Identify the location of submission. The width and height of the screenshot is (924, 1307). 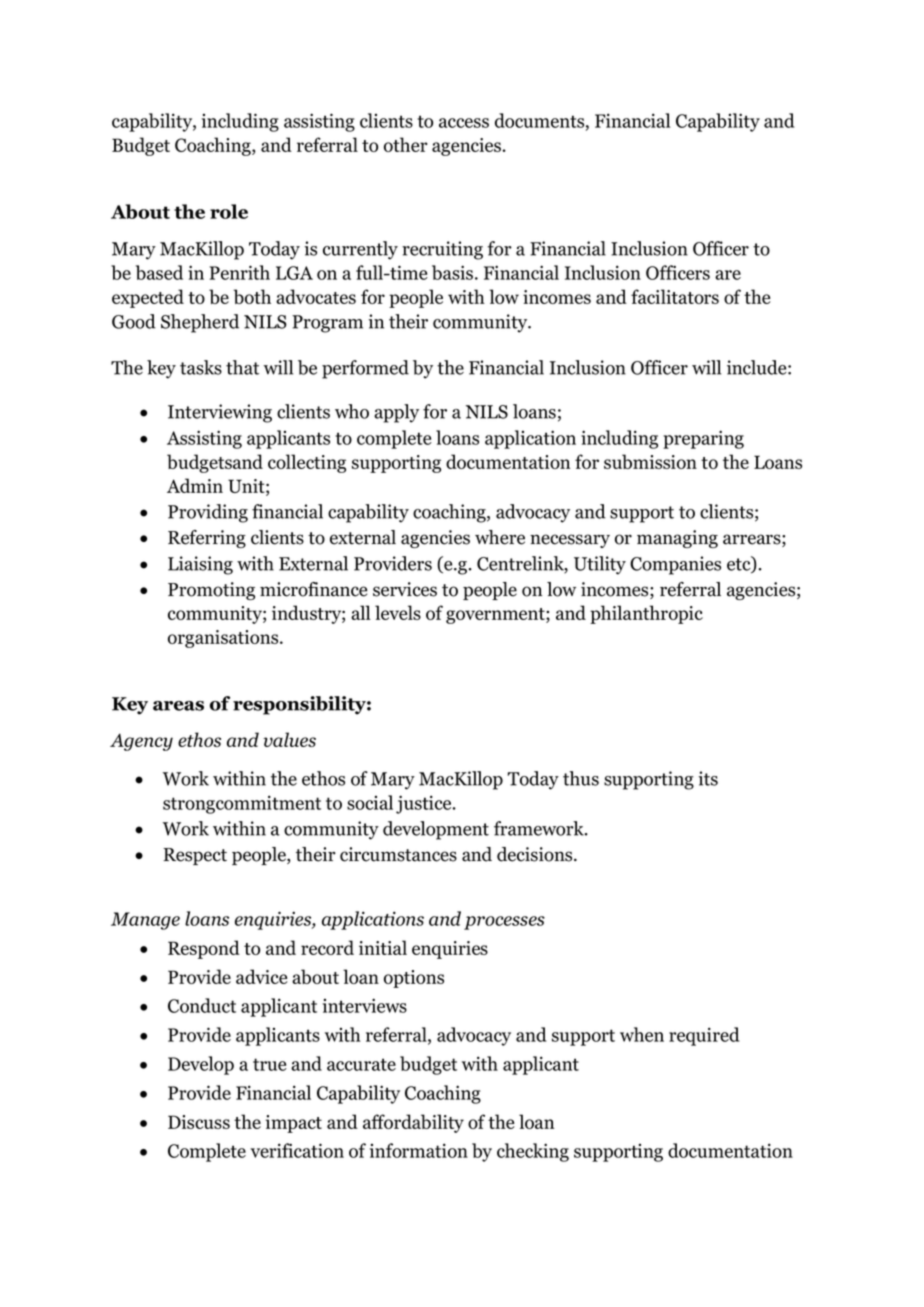
(650, 461).
